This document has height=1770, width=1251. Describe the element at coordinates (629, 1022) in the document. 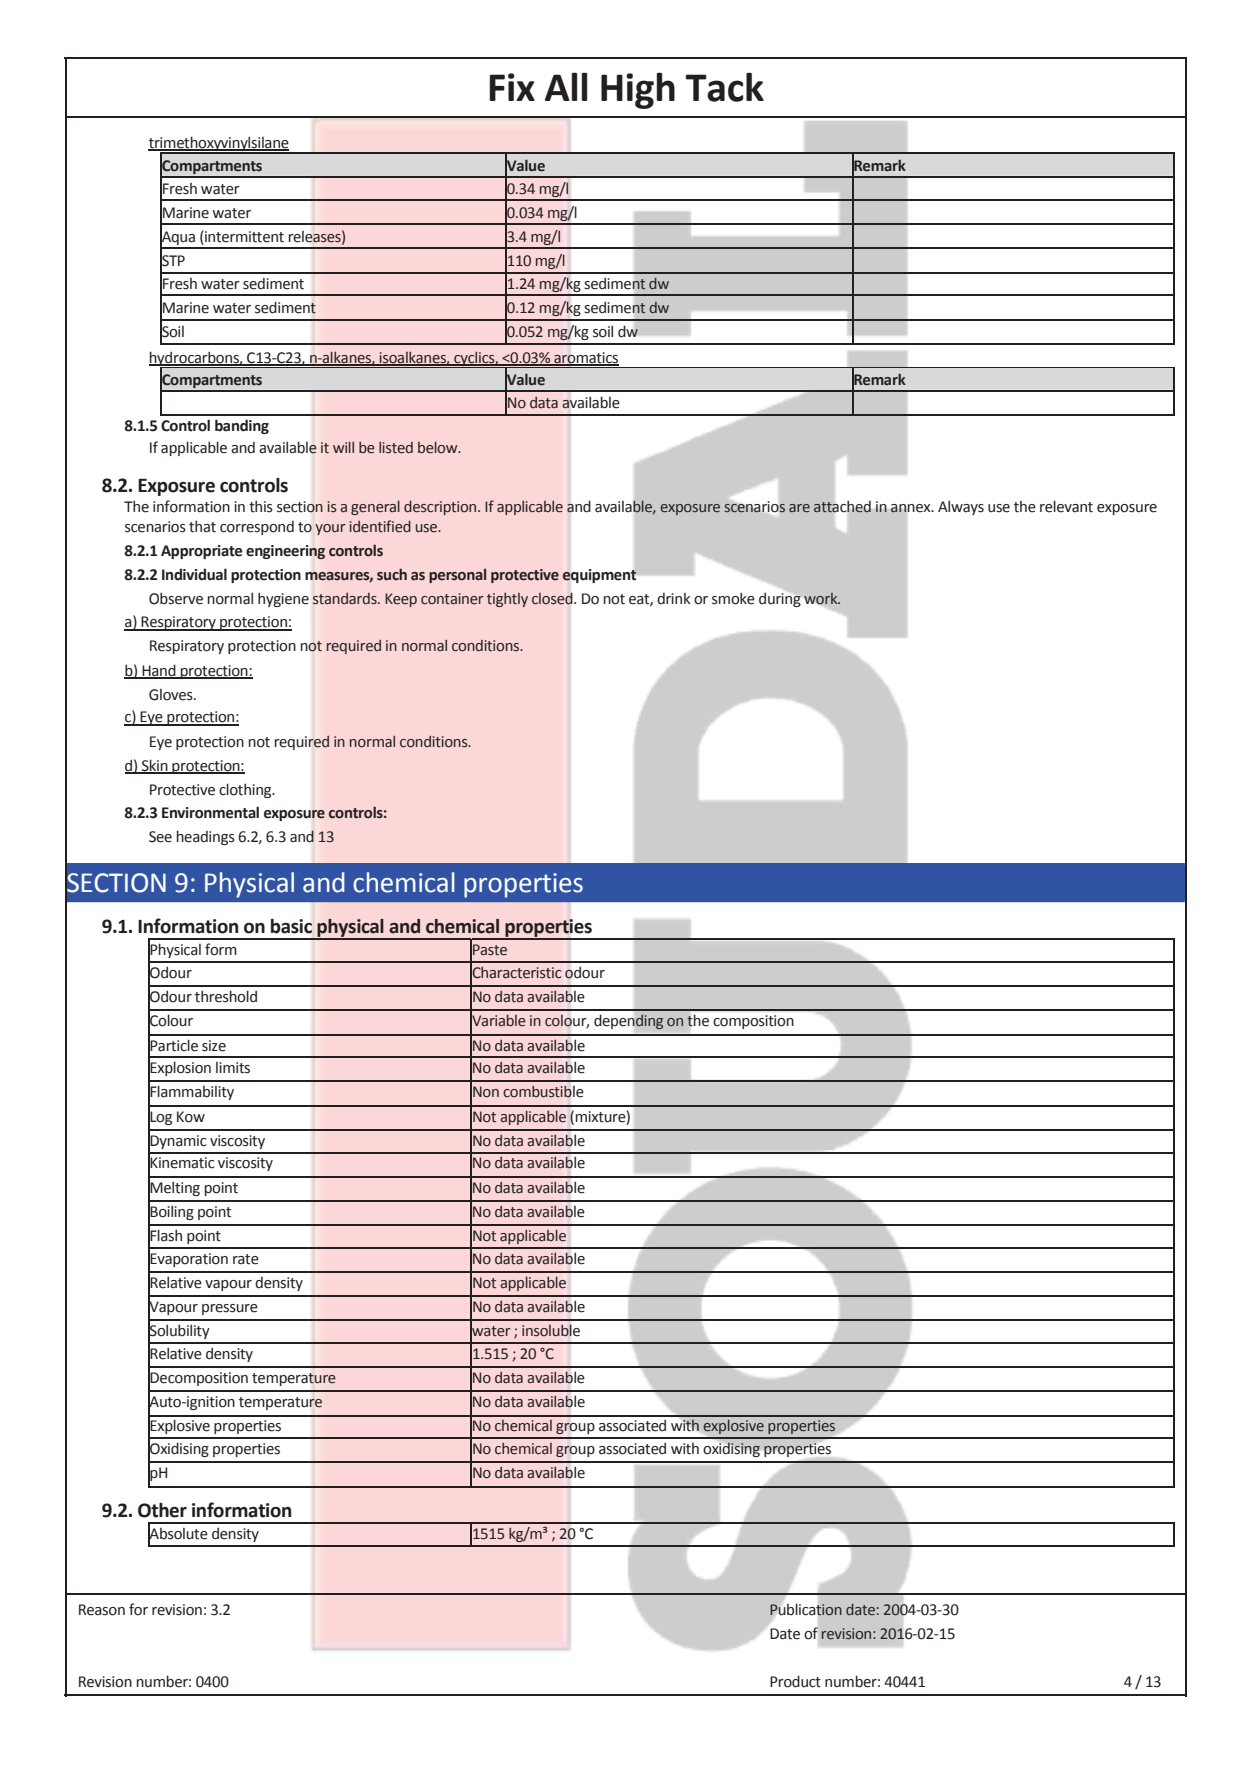

I see `depending` at that location.
